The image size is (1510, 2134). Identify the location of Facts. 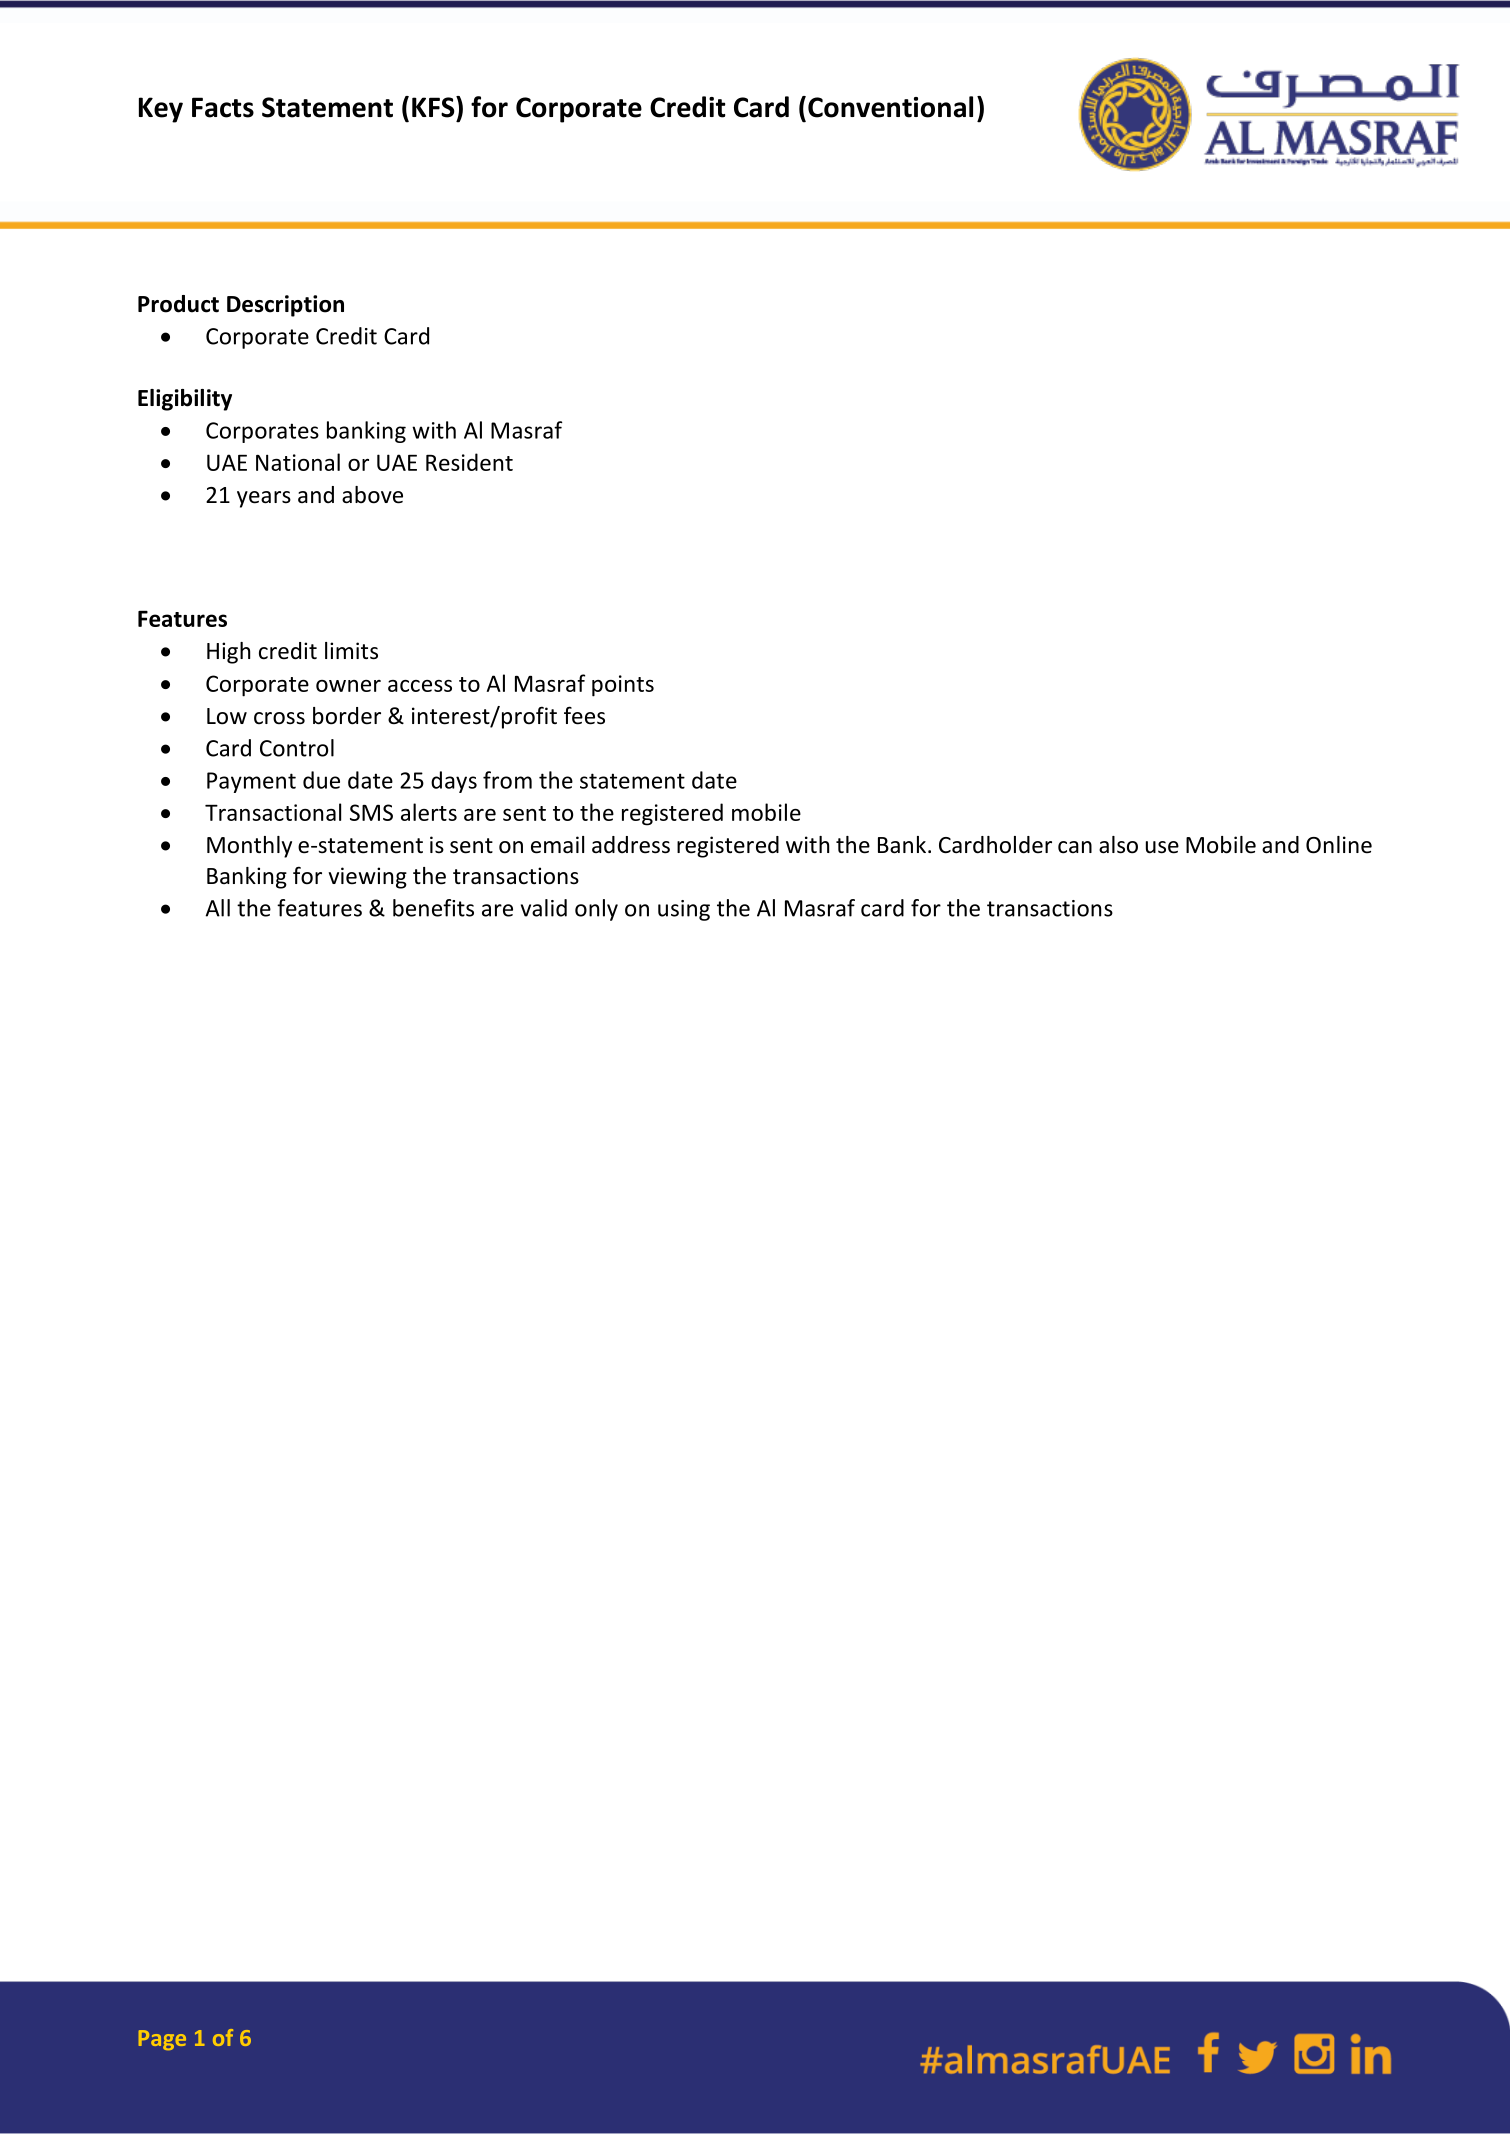
(223, 107).
